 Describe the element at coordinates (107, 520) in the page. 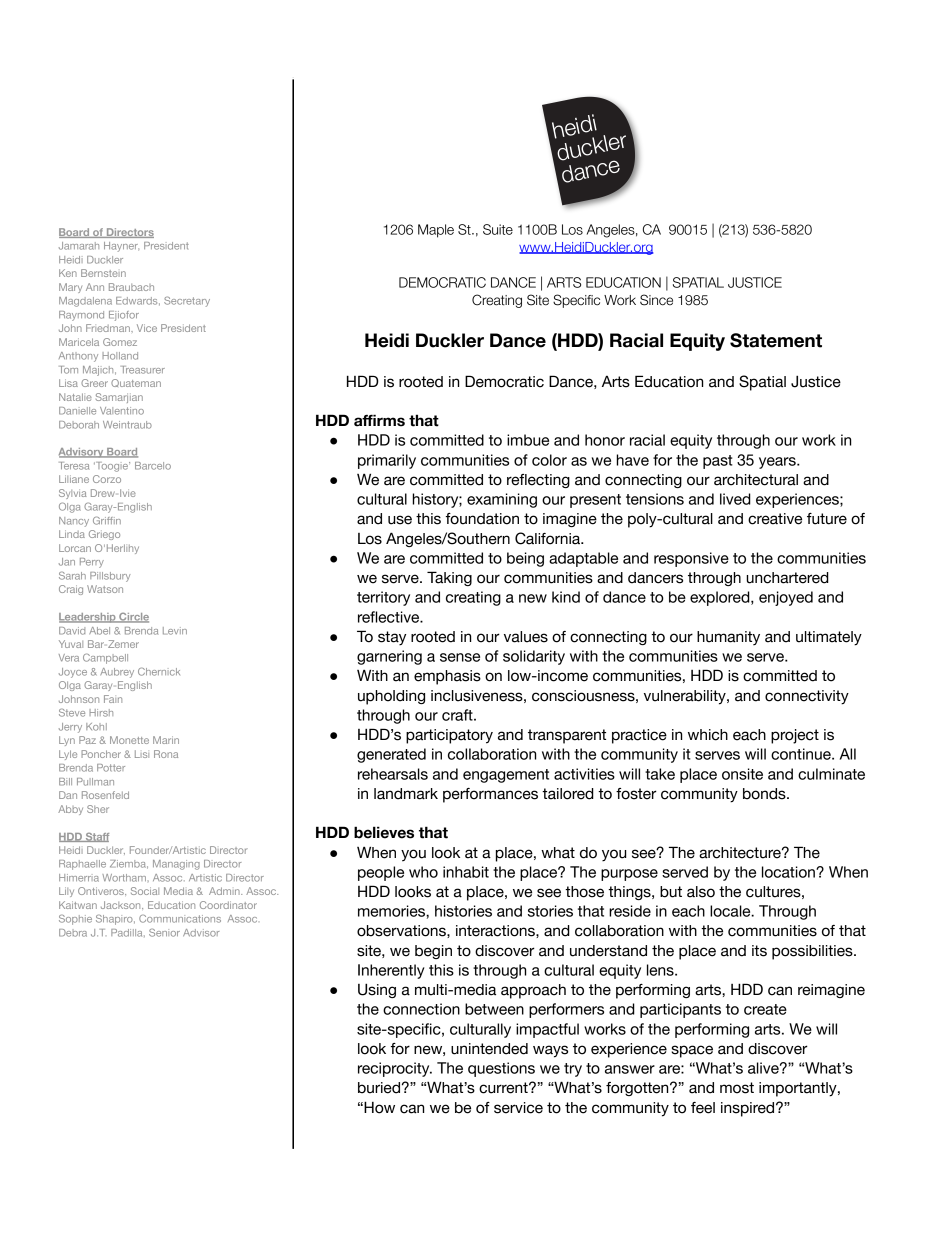

I see `Griffin` at that location.
